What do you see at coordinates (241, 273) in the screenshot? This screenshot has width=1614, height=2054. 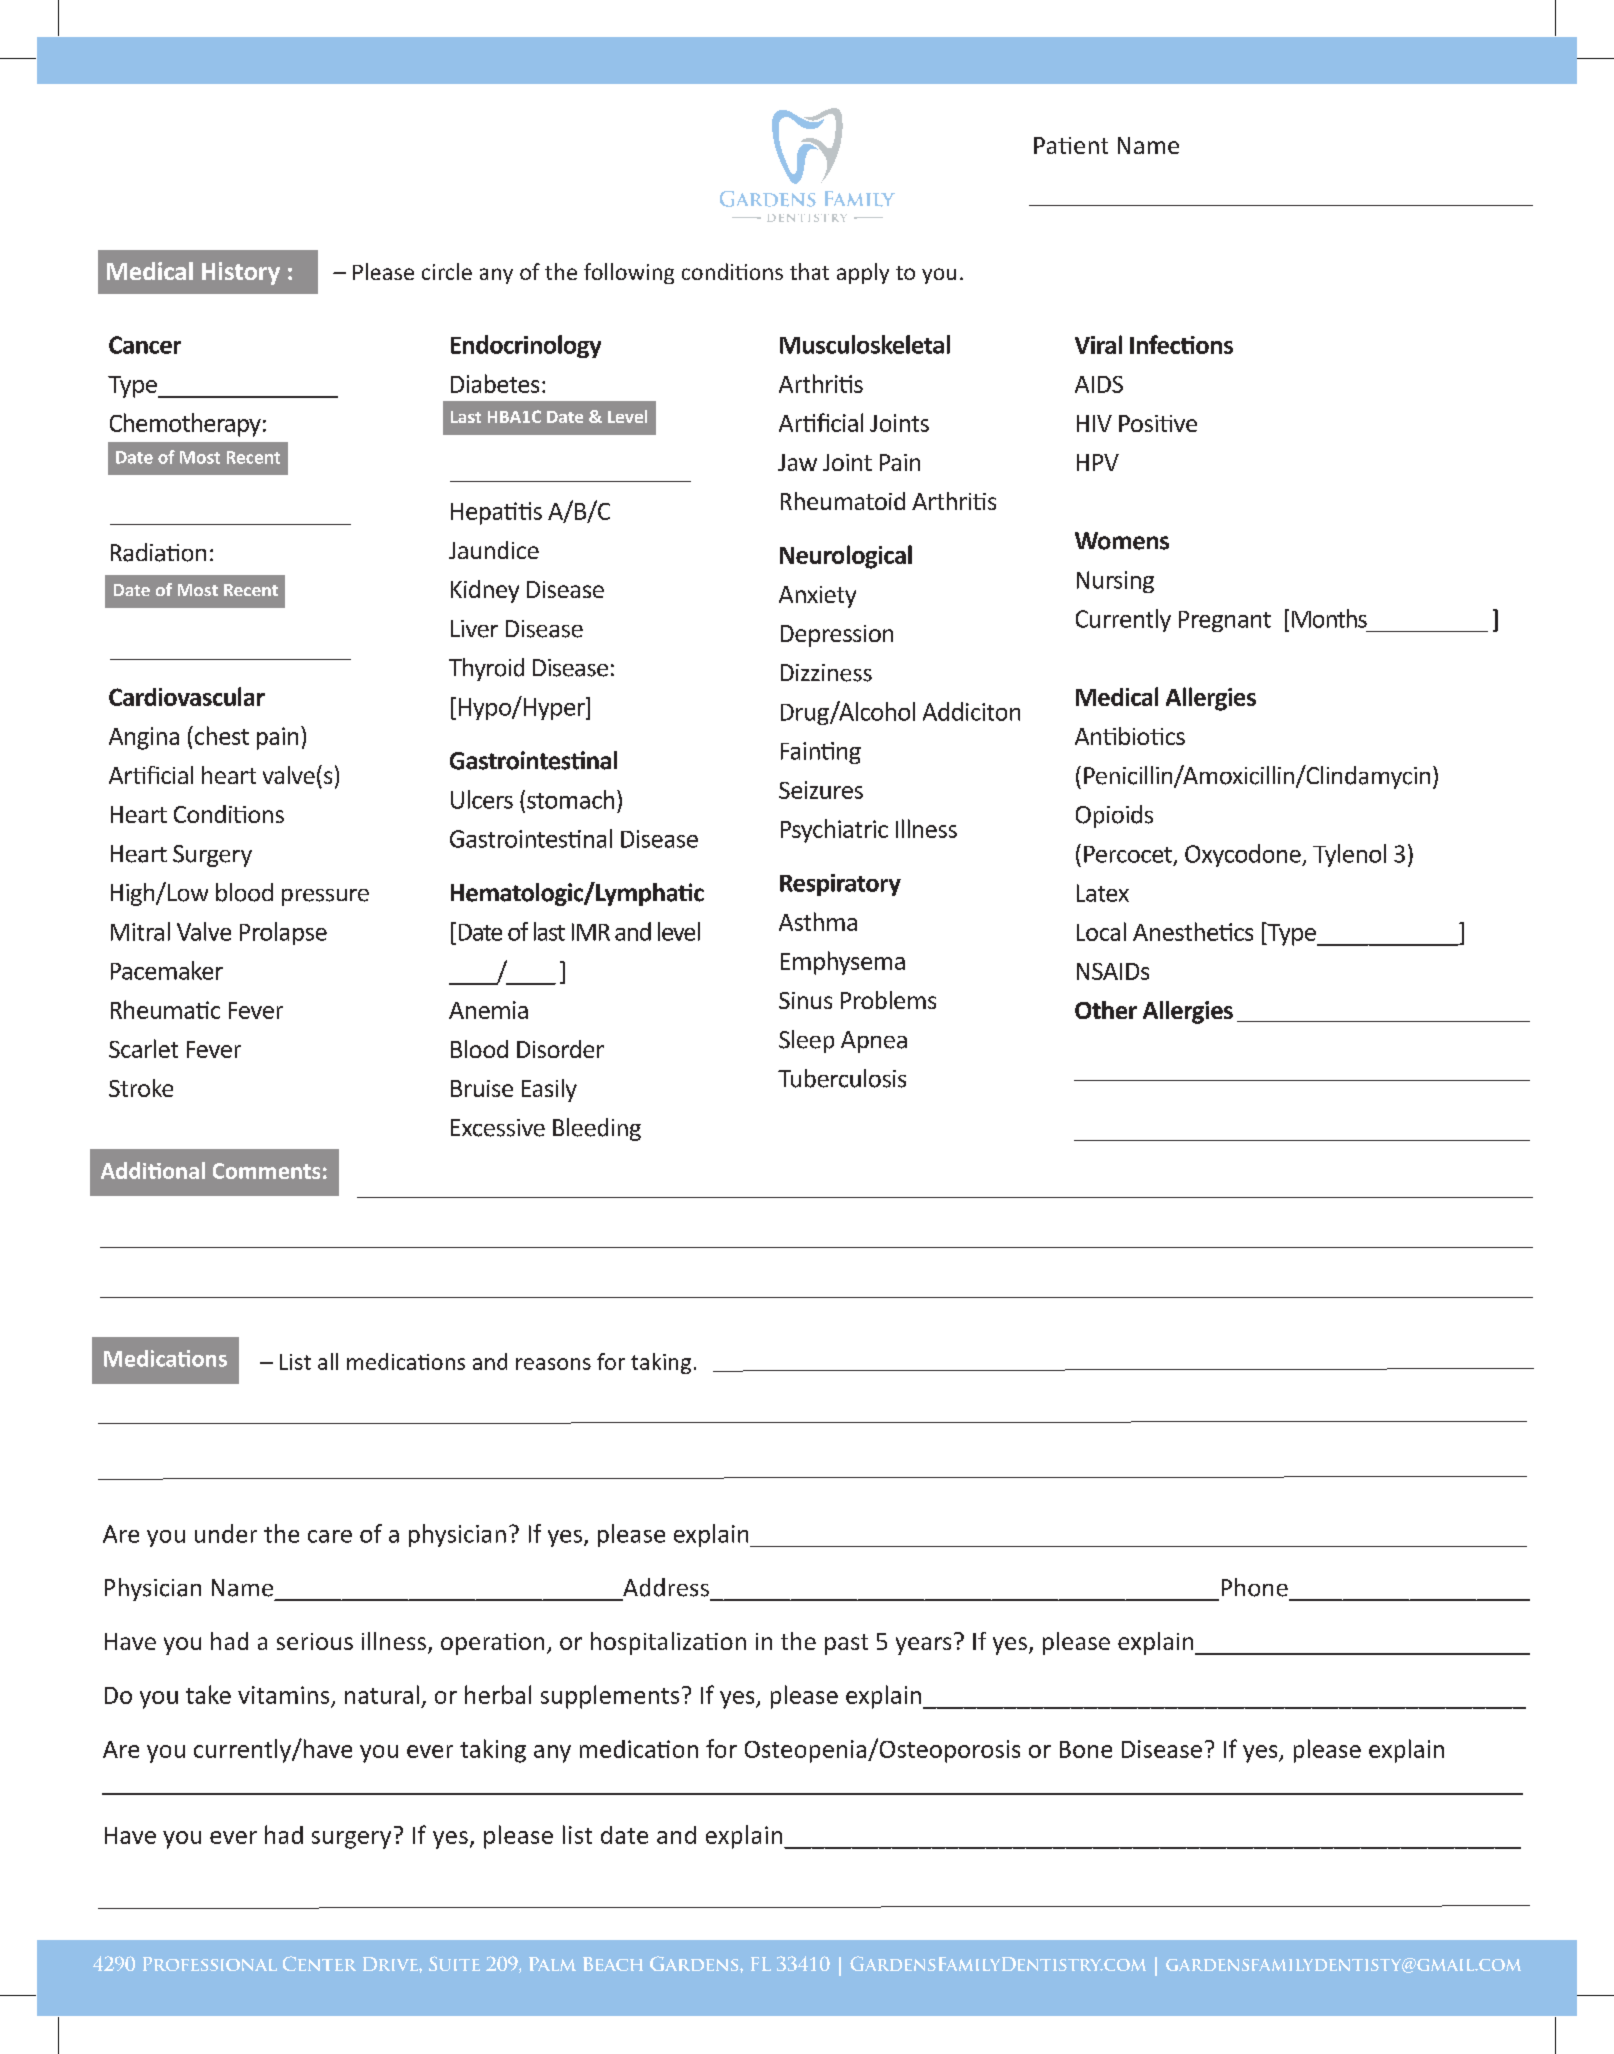 I see `History` at bounding box center [241, 273].
